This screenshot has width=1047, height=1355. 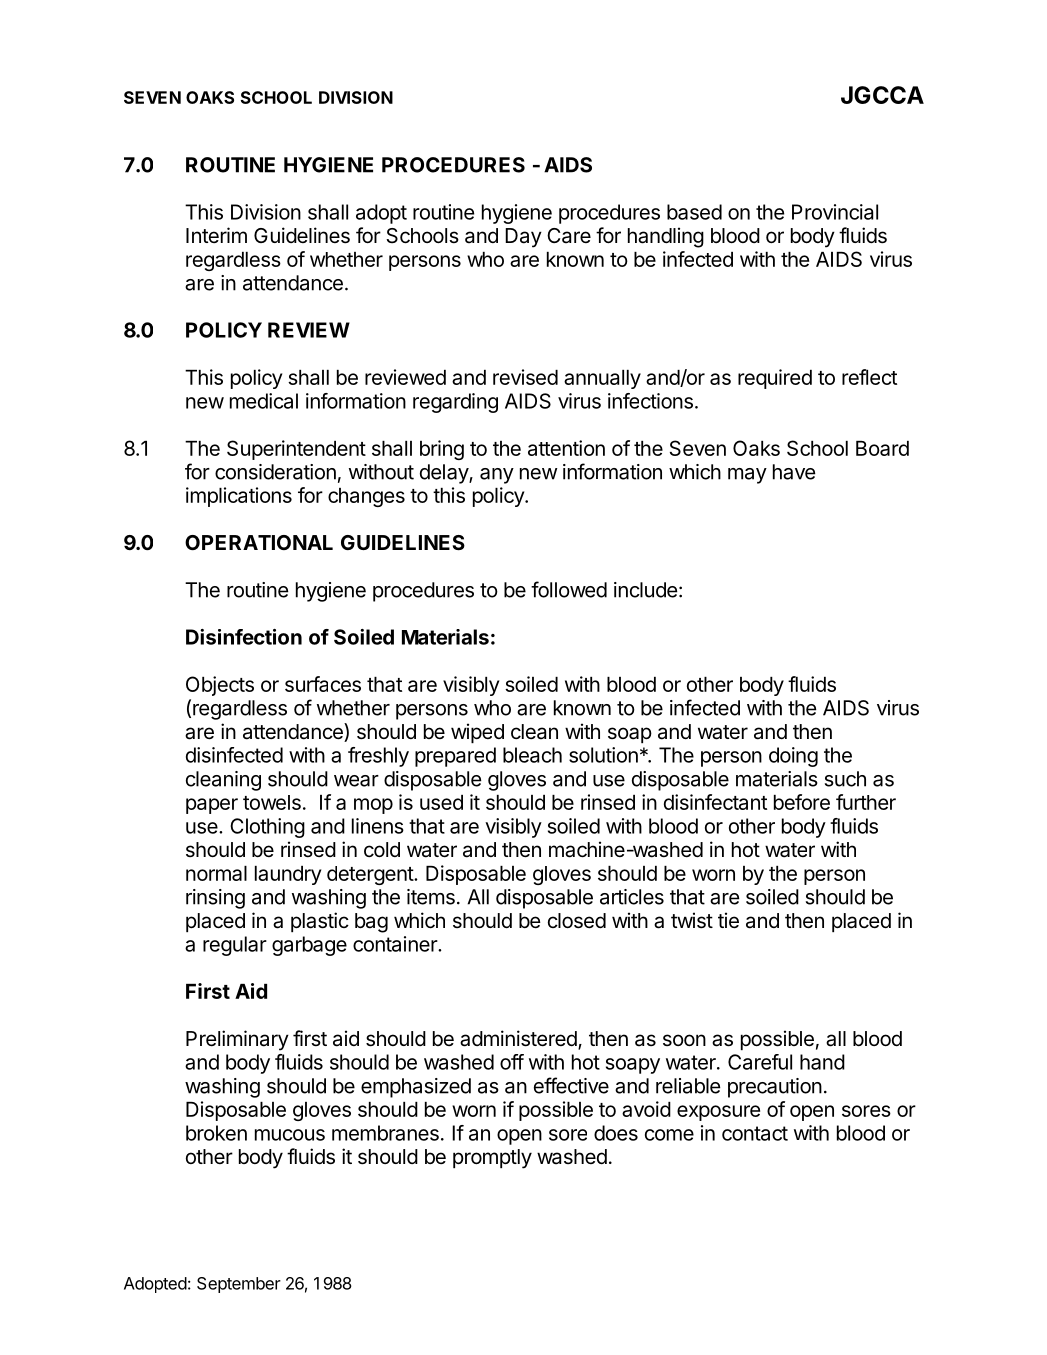 I want to click on September, so click(x=239, y=1285).
